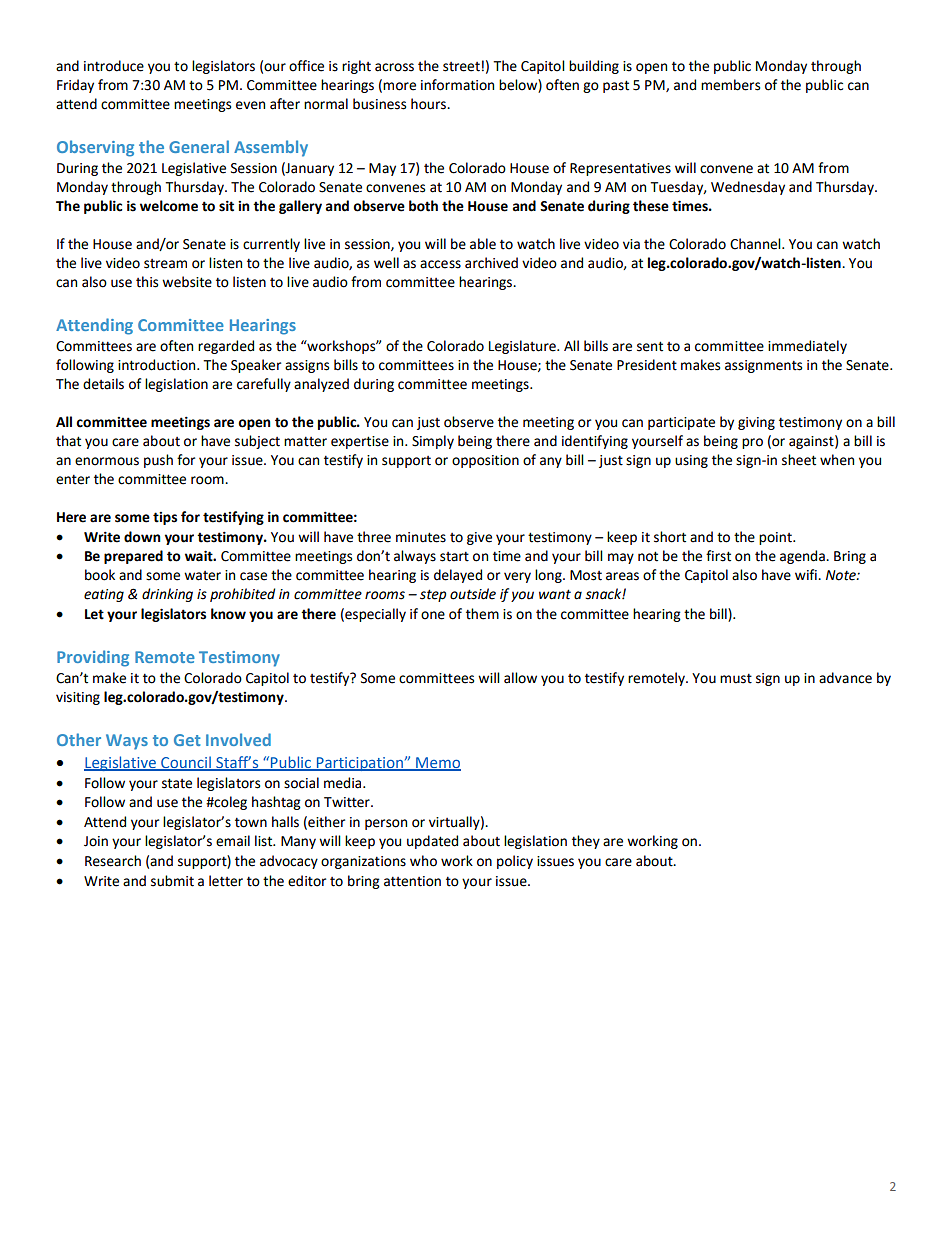 The height and width of the page is (1233, 952). I want to click on push, so click(158, 461).
